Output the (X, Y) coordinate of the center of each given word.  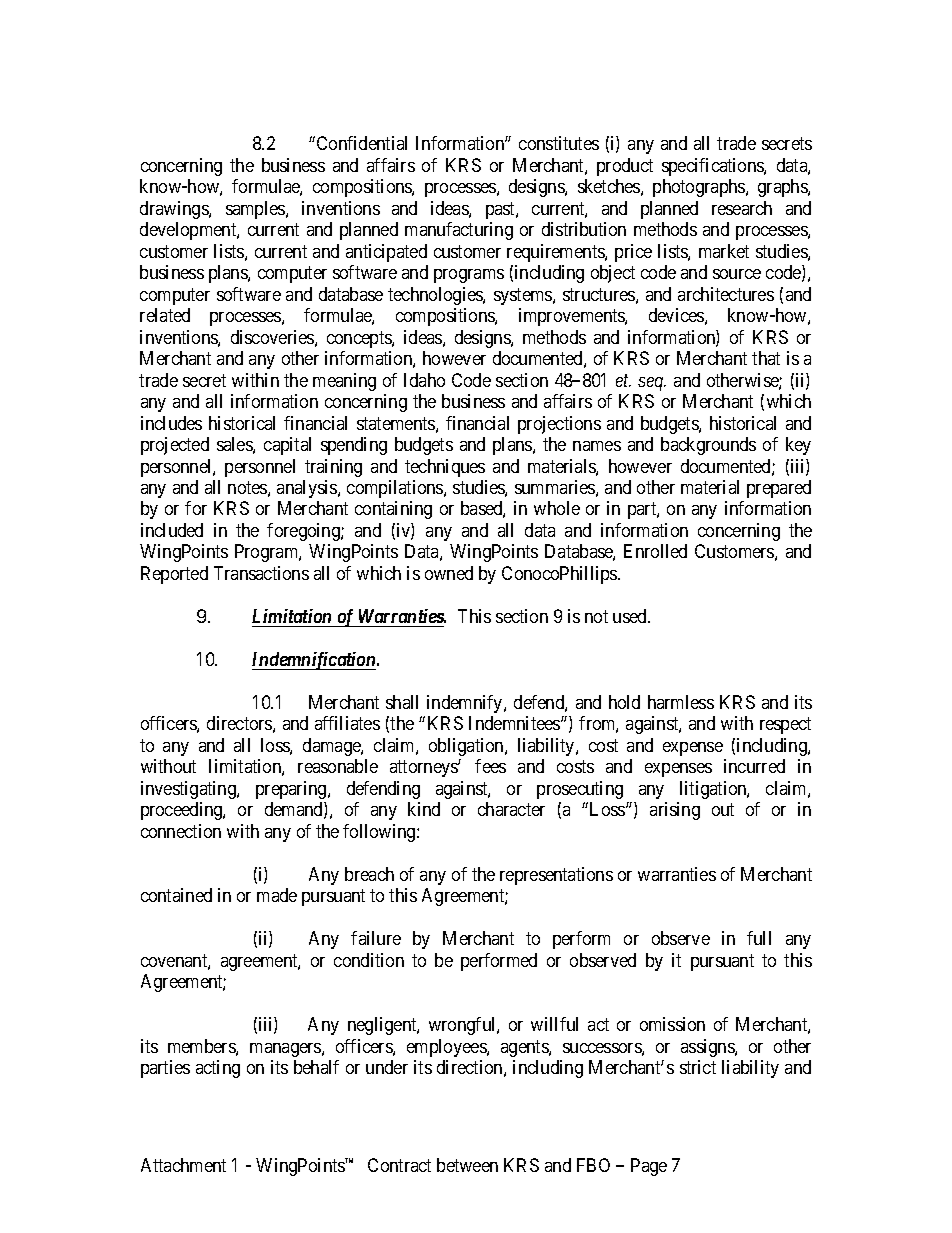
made (277, 895)
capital (287, 446)
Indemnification (315, 661)
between (467, 1165)
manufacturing (459, 231)
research (742, 208)
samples (256, 210)
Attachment (183, 1165)
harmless (681, 702)
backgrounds (708, 446)
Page (649, 1167)
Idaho (424, 380)
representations (556, 876)
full (759, 938)
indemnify (466, 704)
